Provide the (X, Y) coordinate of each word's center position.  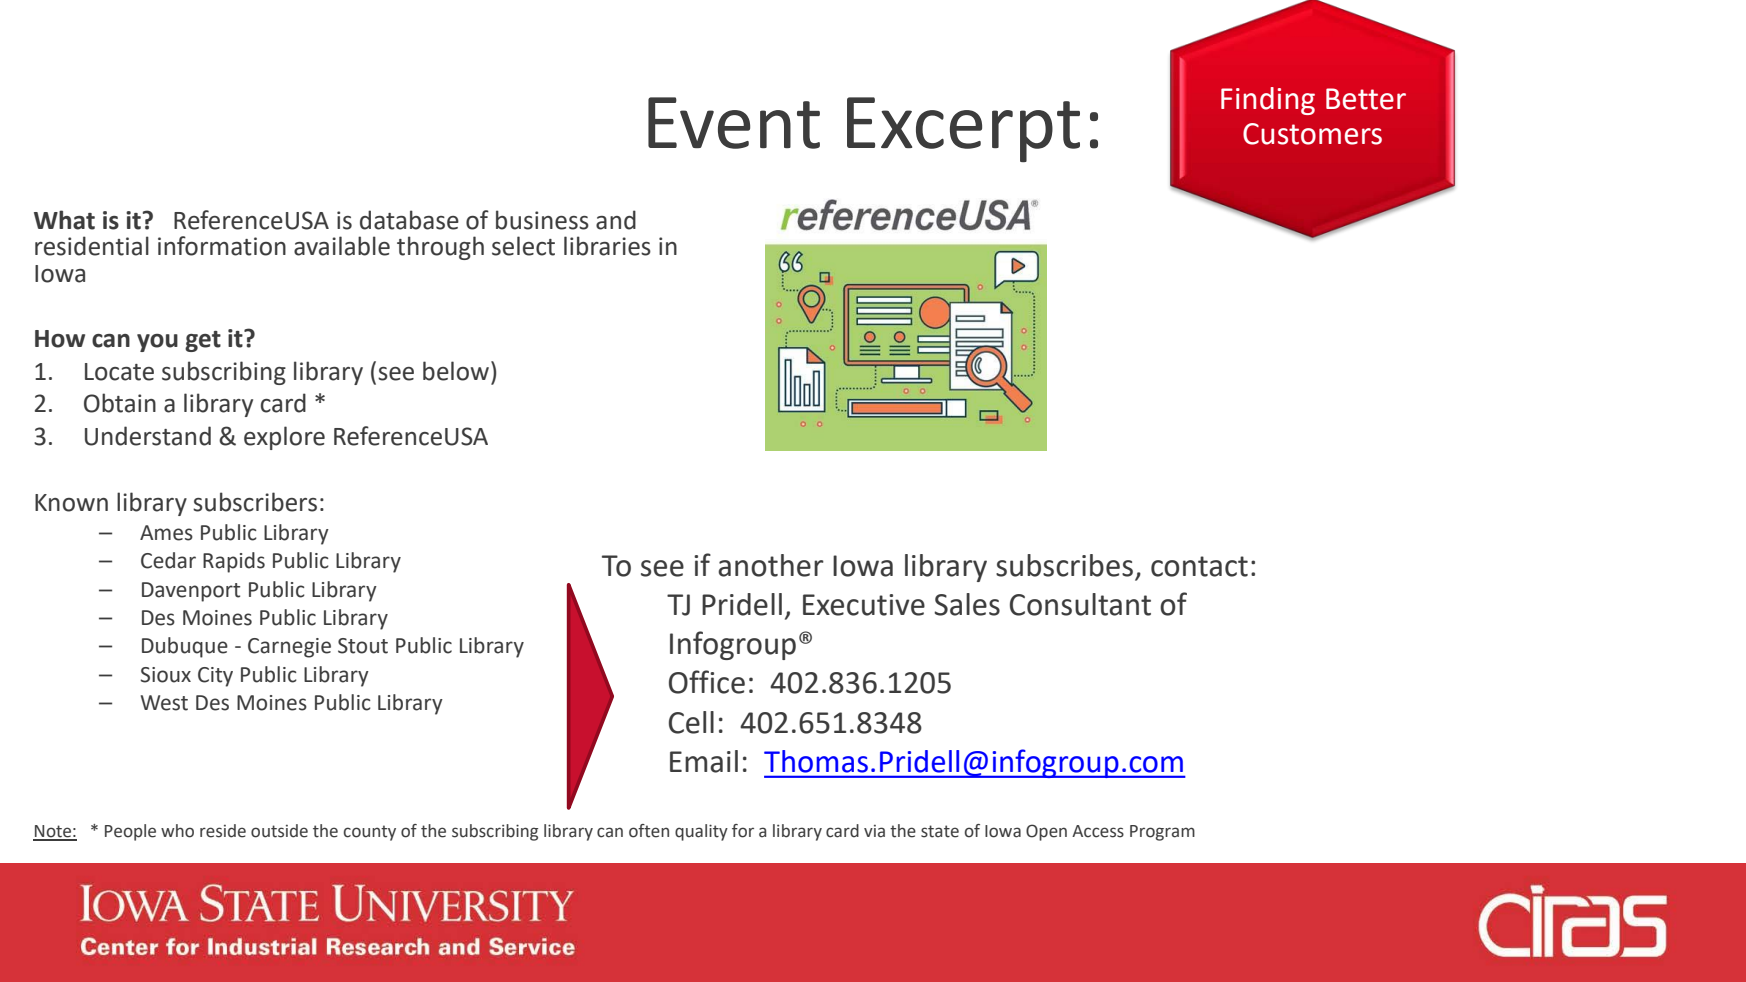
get (203, 341)
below (457, 371)
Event (734, 123)
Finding (1268, 101)
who (177, 831)
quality (701, 832)
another (771, 565)
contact (1199, 566)
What (64, 220)
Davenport (191, 592)
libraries (607, 246)
